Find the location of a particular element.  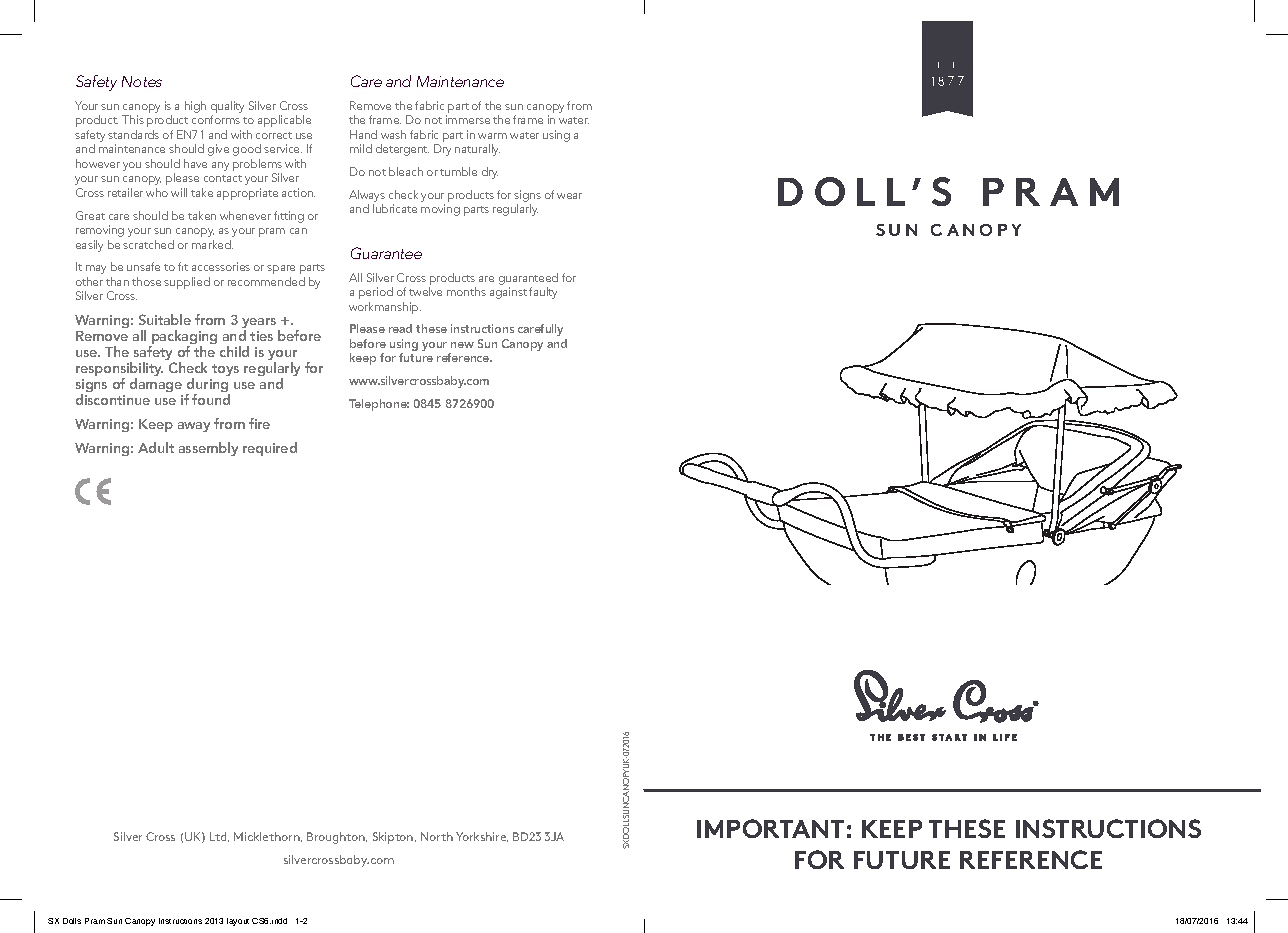

damage is located at coordinates (156, 385).
